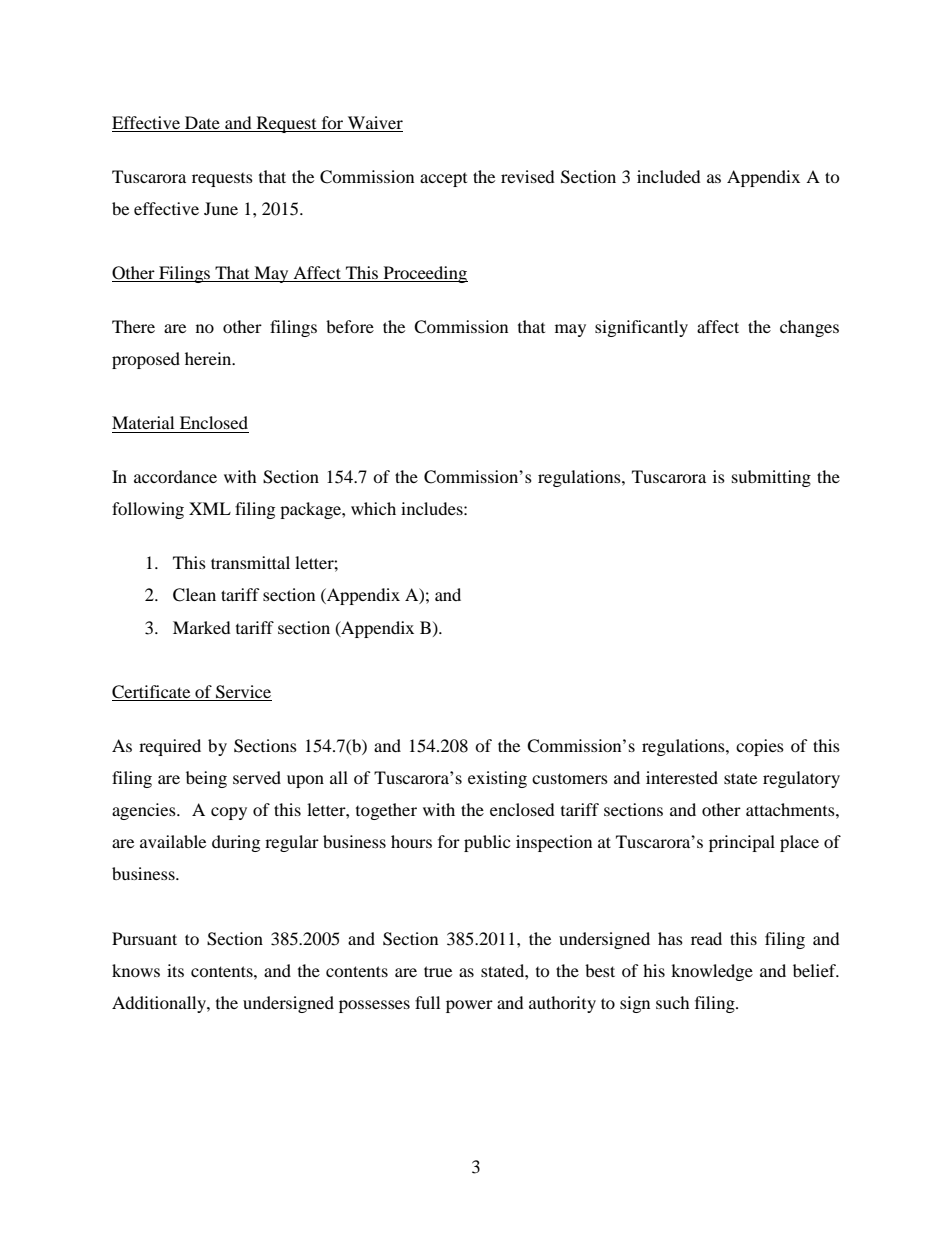 The height and width of the page is (1233, 952). Describe the element at coordinates (438, 971) in the page. I see `true` at that location.
